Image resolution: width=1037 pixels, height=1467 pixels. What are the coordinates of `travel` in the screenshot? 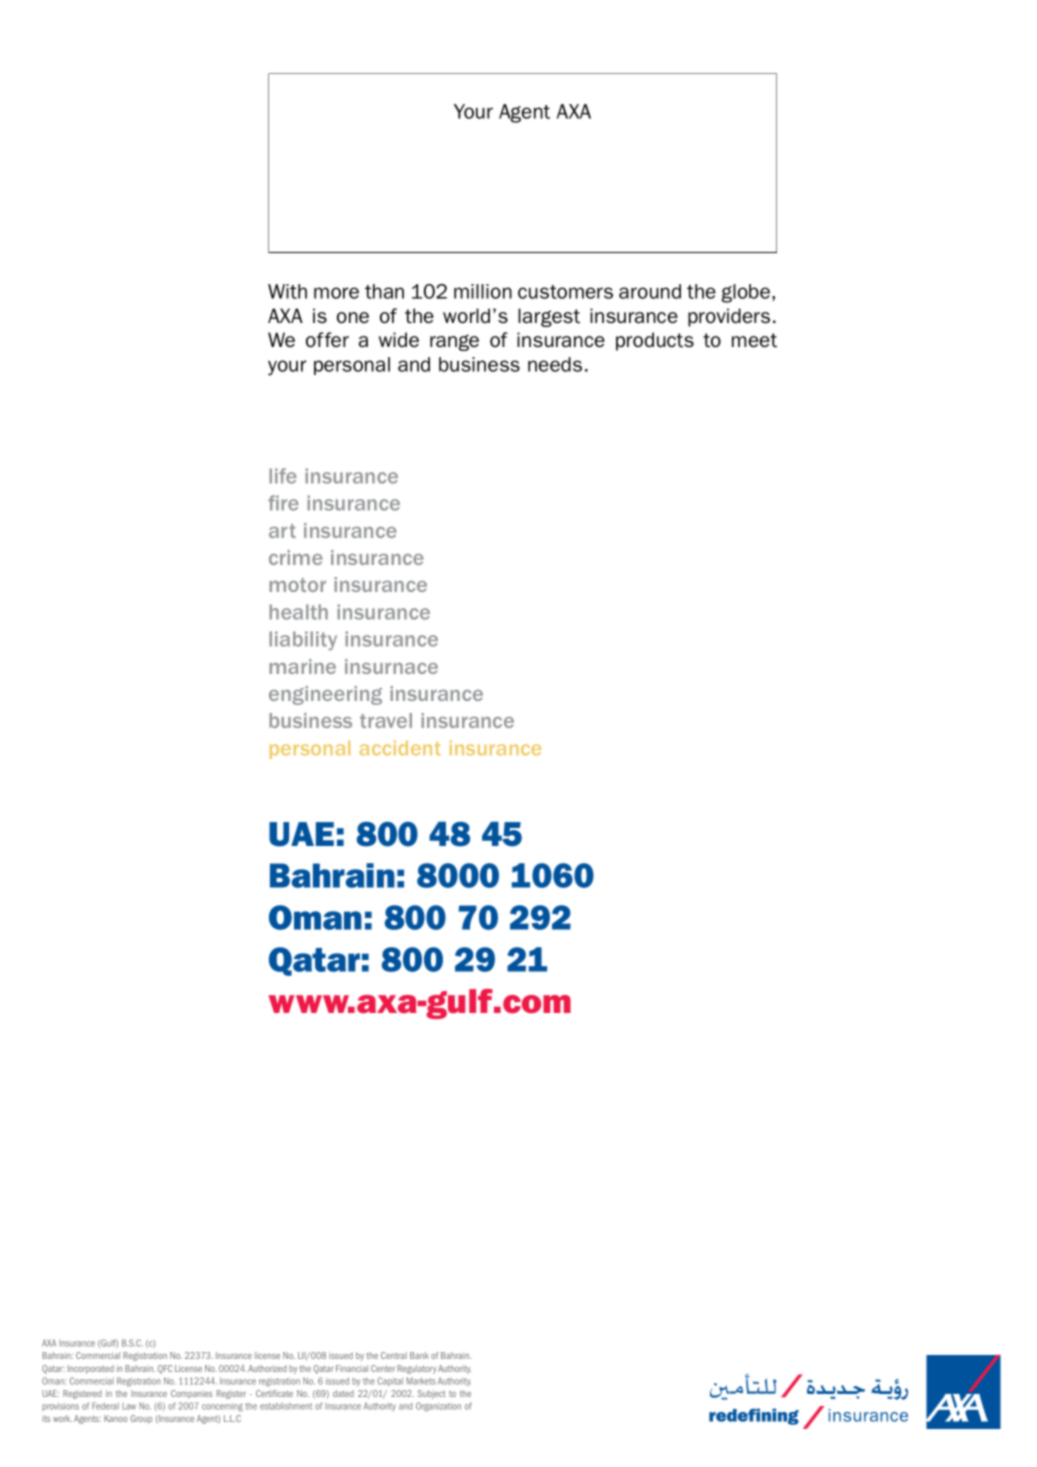 It's located at (386, 720).
